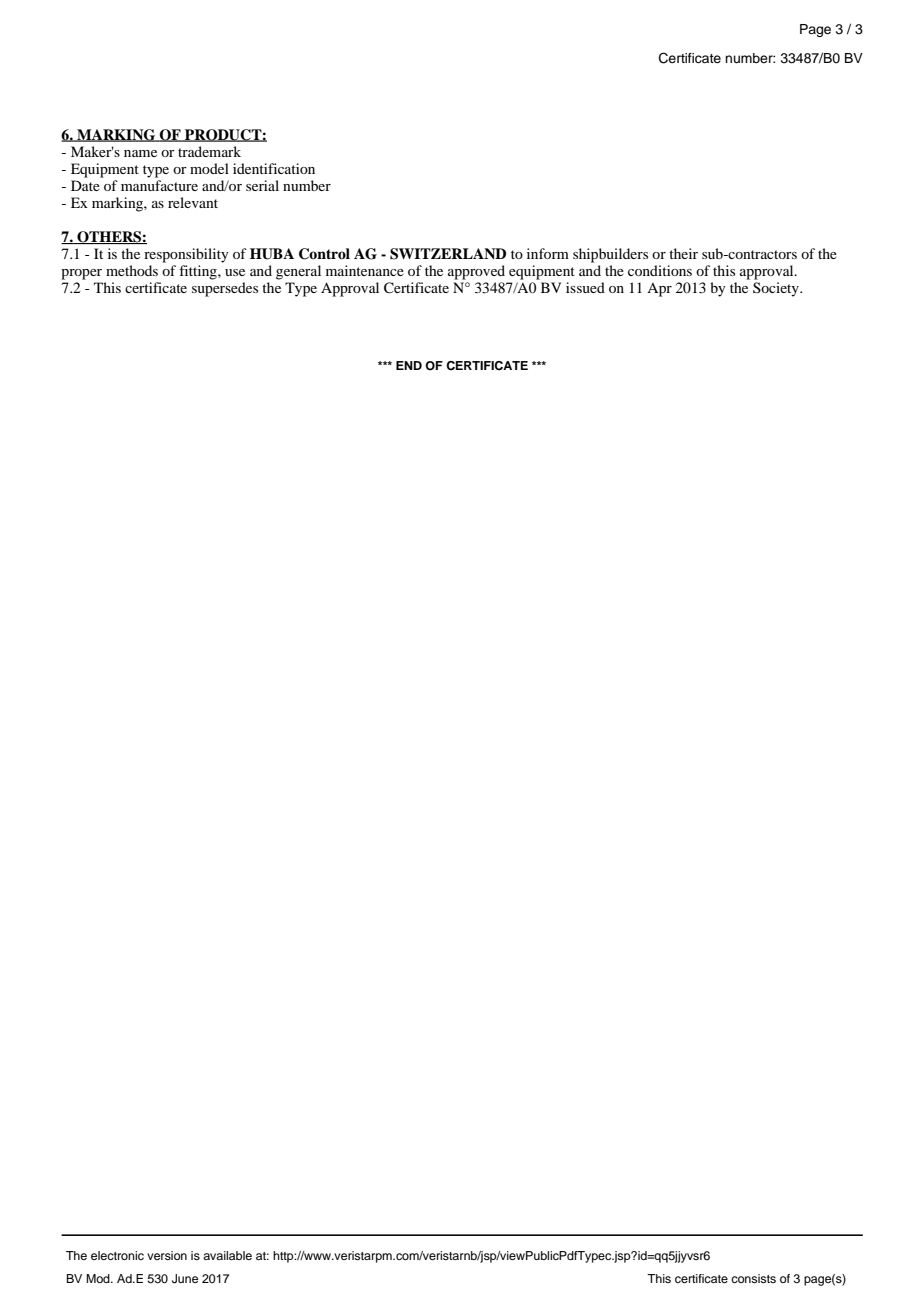  What do you see at coordinates (476, 272) in the screenshot?
I see `approved` at bounding box center [476, 272].
